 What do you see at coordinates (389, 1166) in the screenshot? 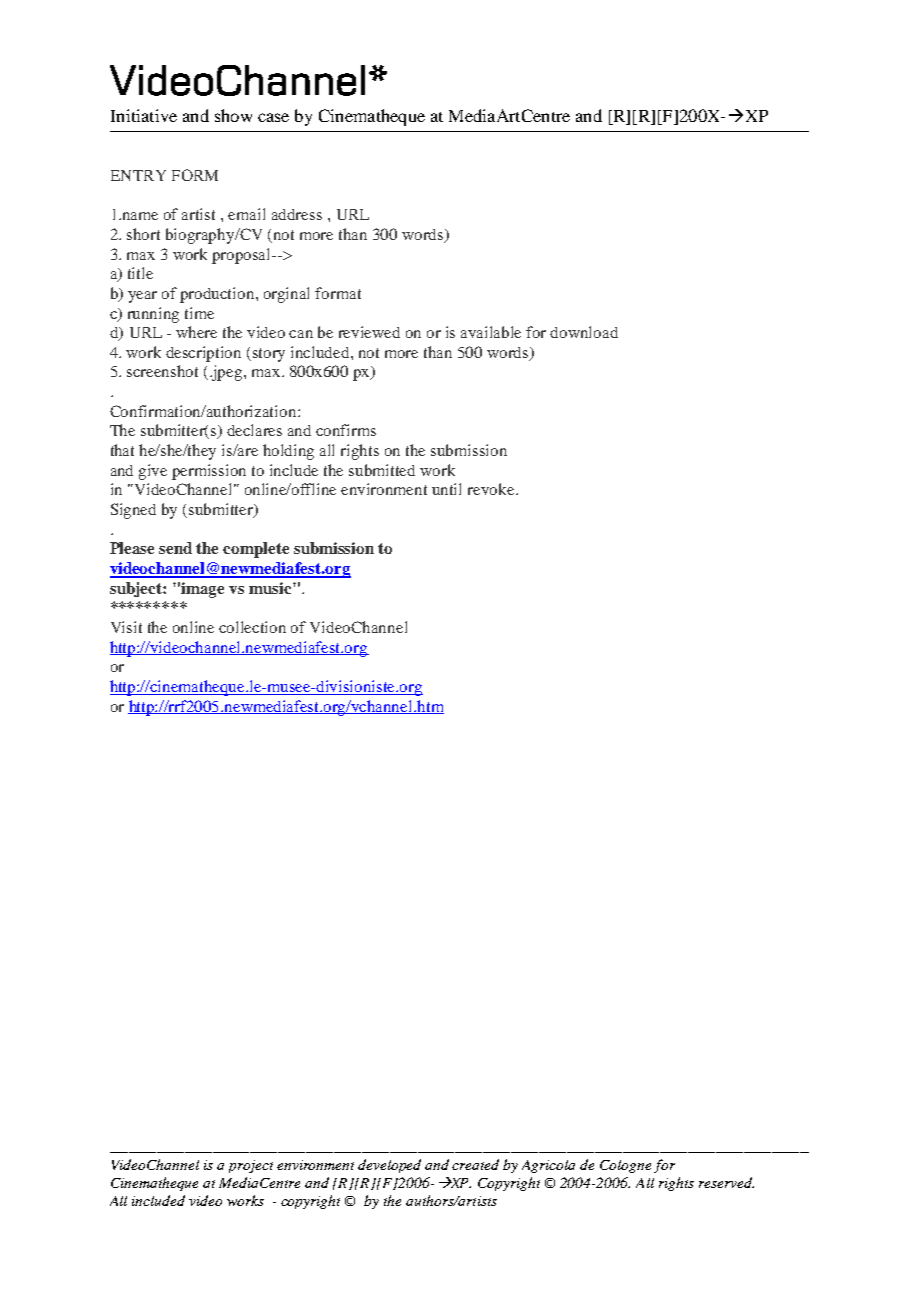
I see `developed` at bounding box center [389, 1166].
